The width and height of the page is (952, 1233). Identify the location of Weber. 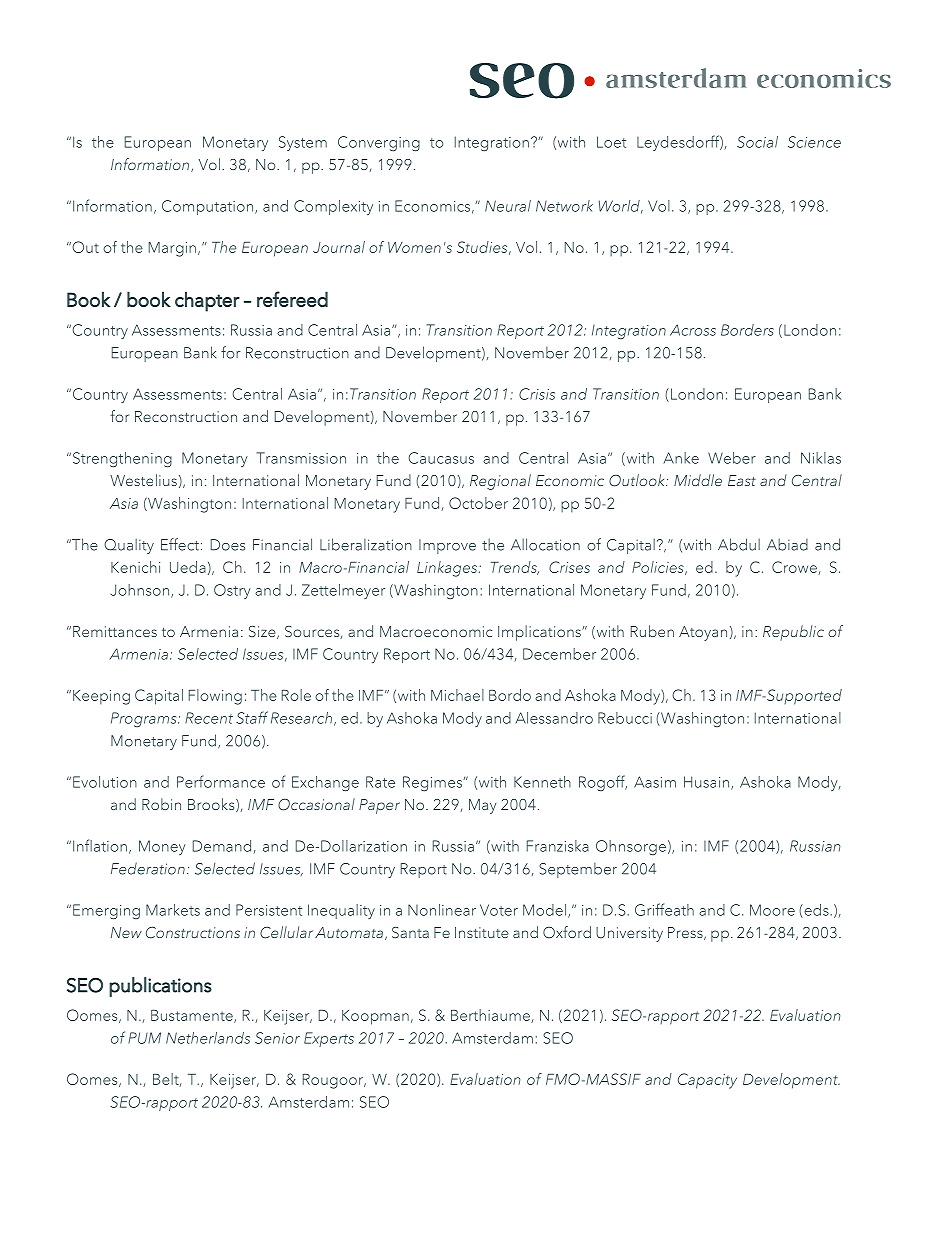
(732, 458).
